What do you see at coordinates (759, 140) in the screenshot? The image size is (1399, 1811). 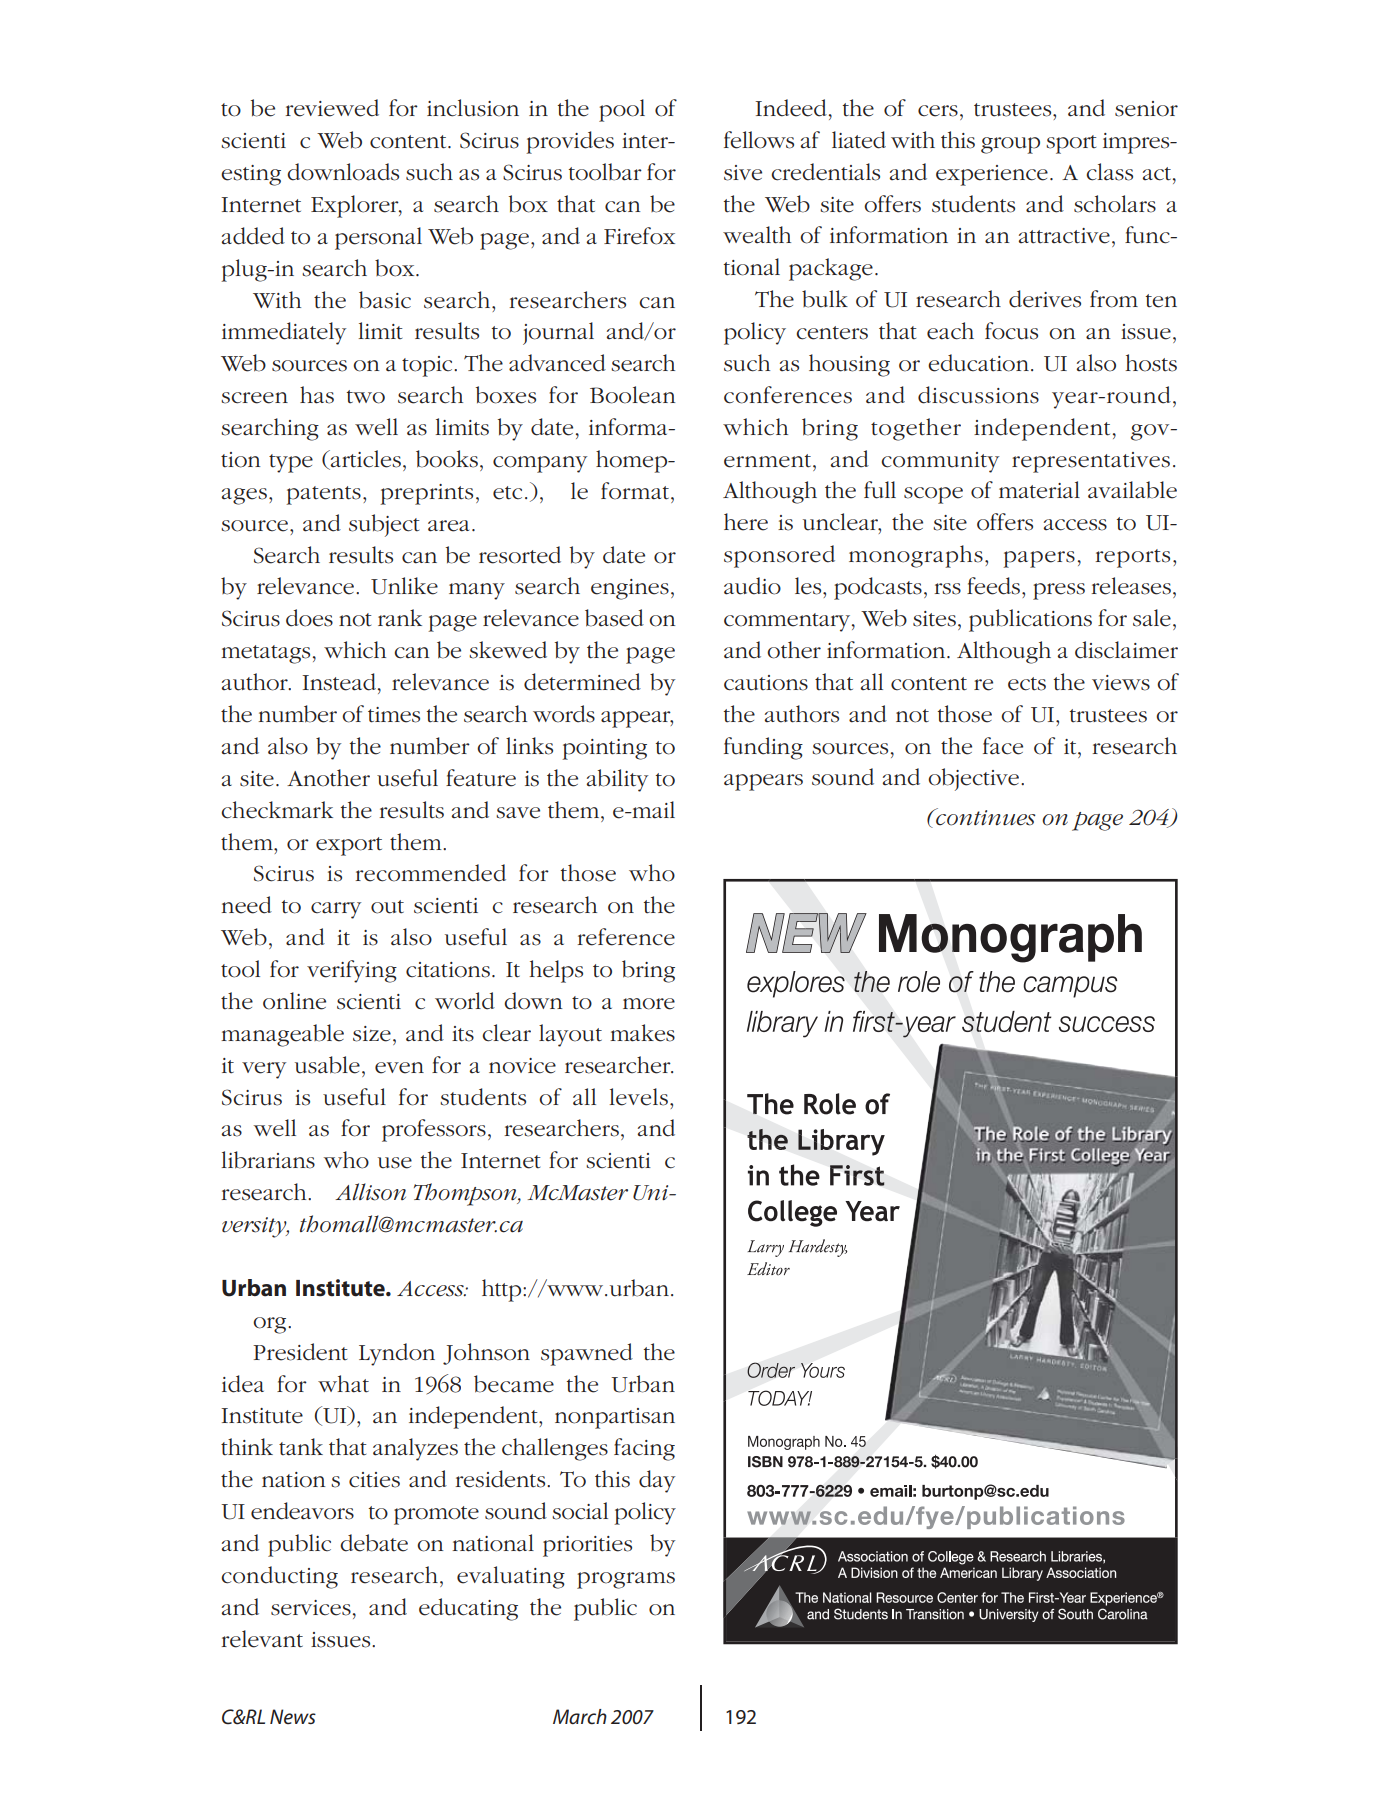 I see `fellows` at bounding box center [759, 140].
